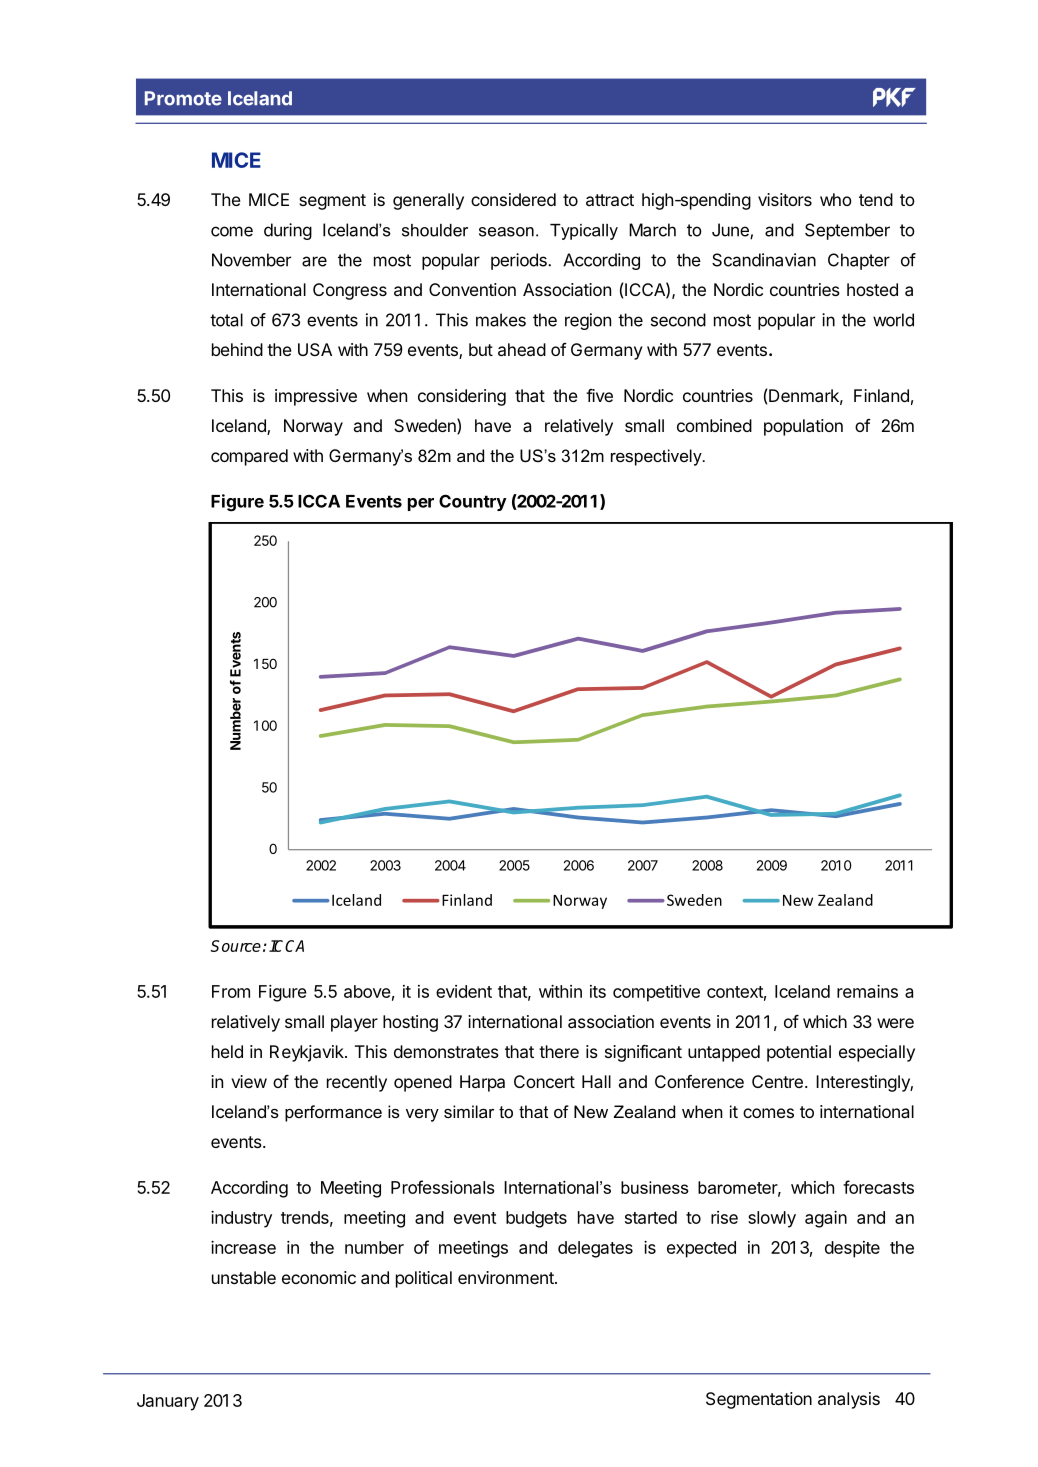  Describe the element at coordinates (513, 199) in the screenshot. I see `considered` at that location.
